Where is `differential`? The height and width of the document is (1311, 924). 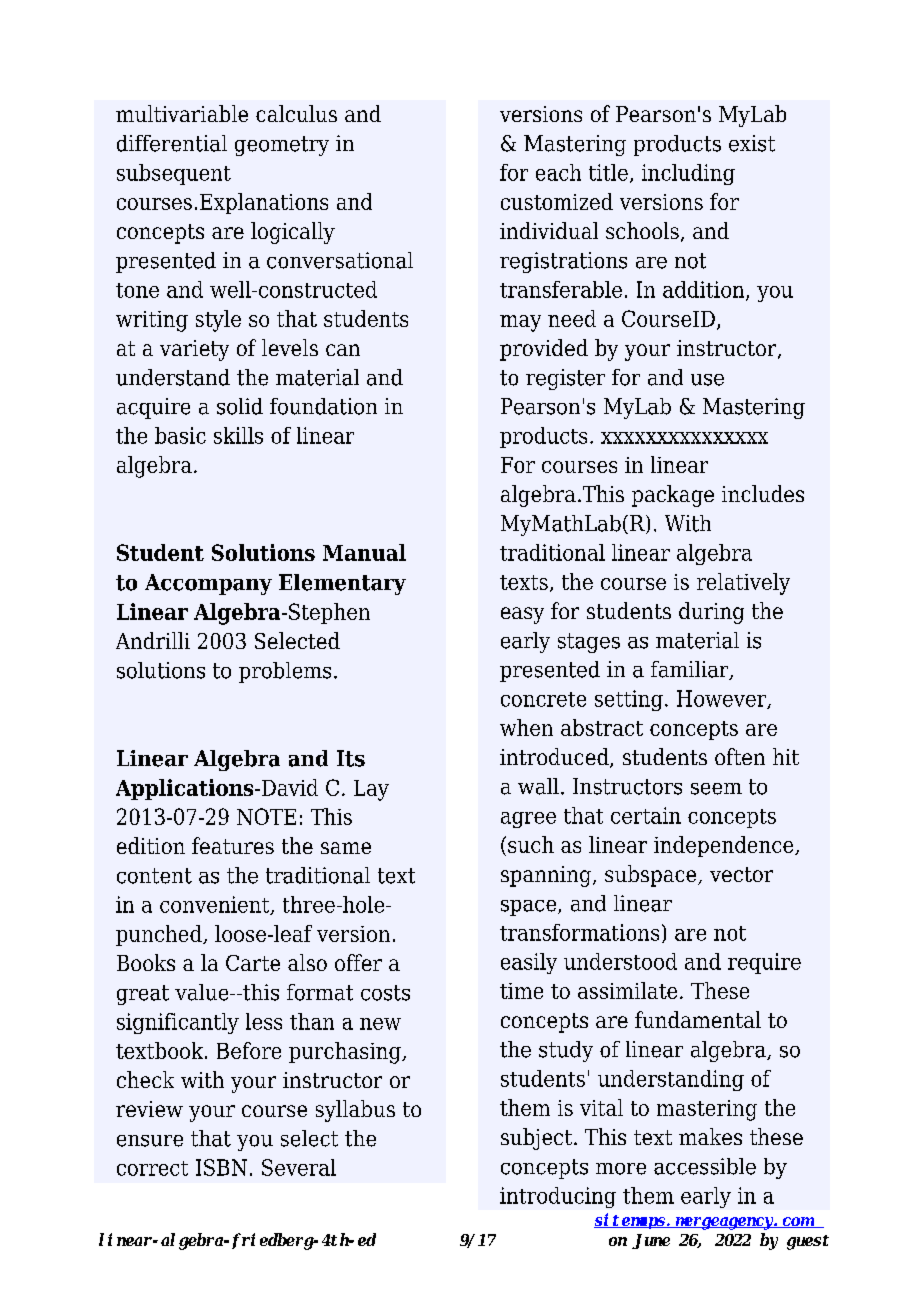 differential is located at coordinates (172, 143).
